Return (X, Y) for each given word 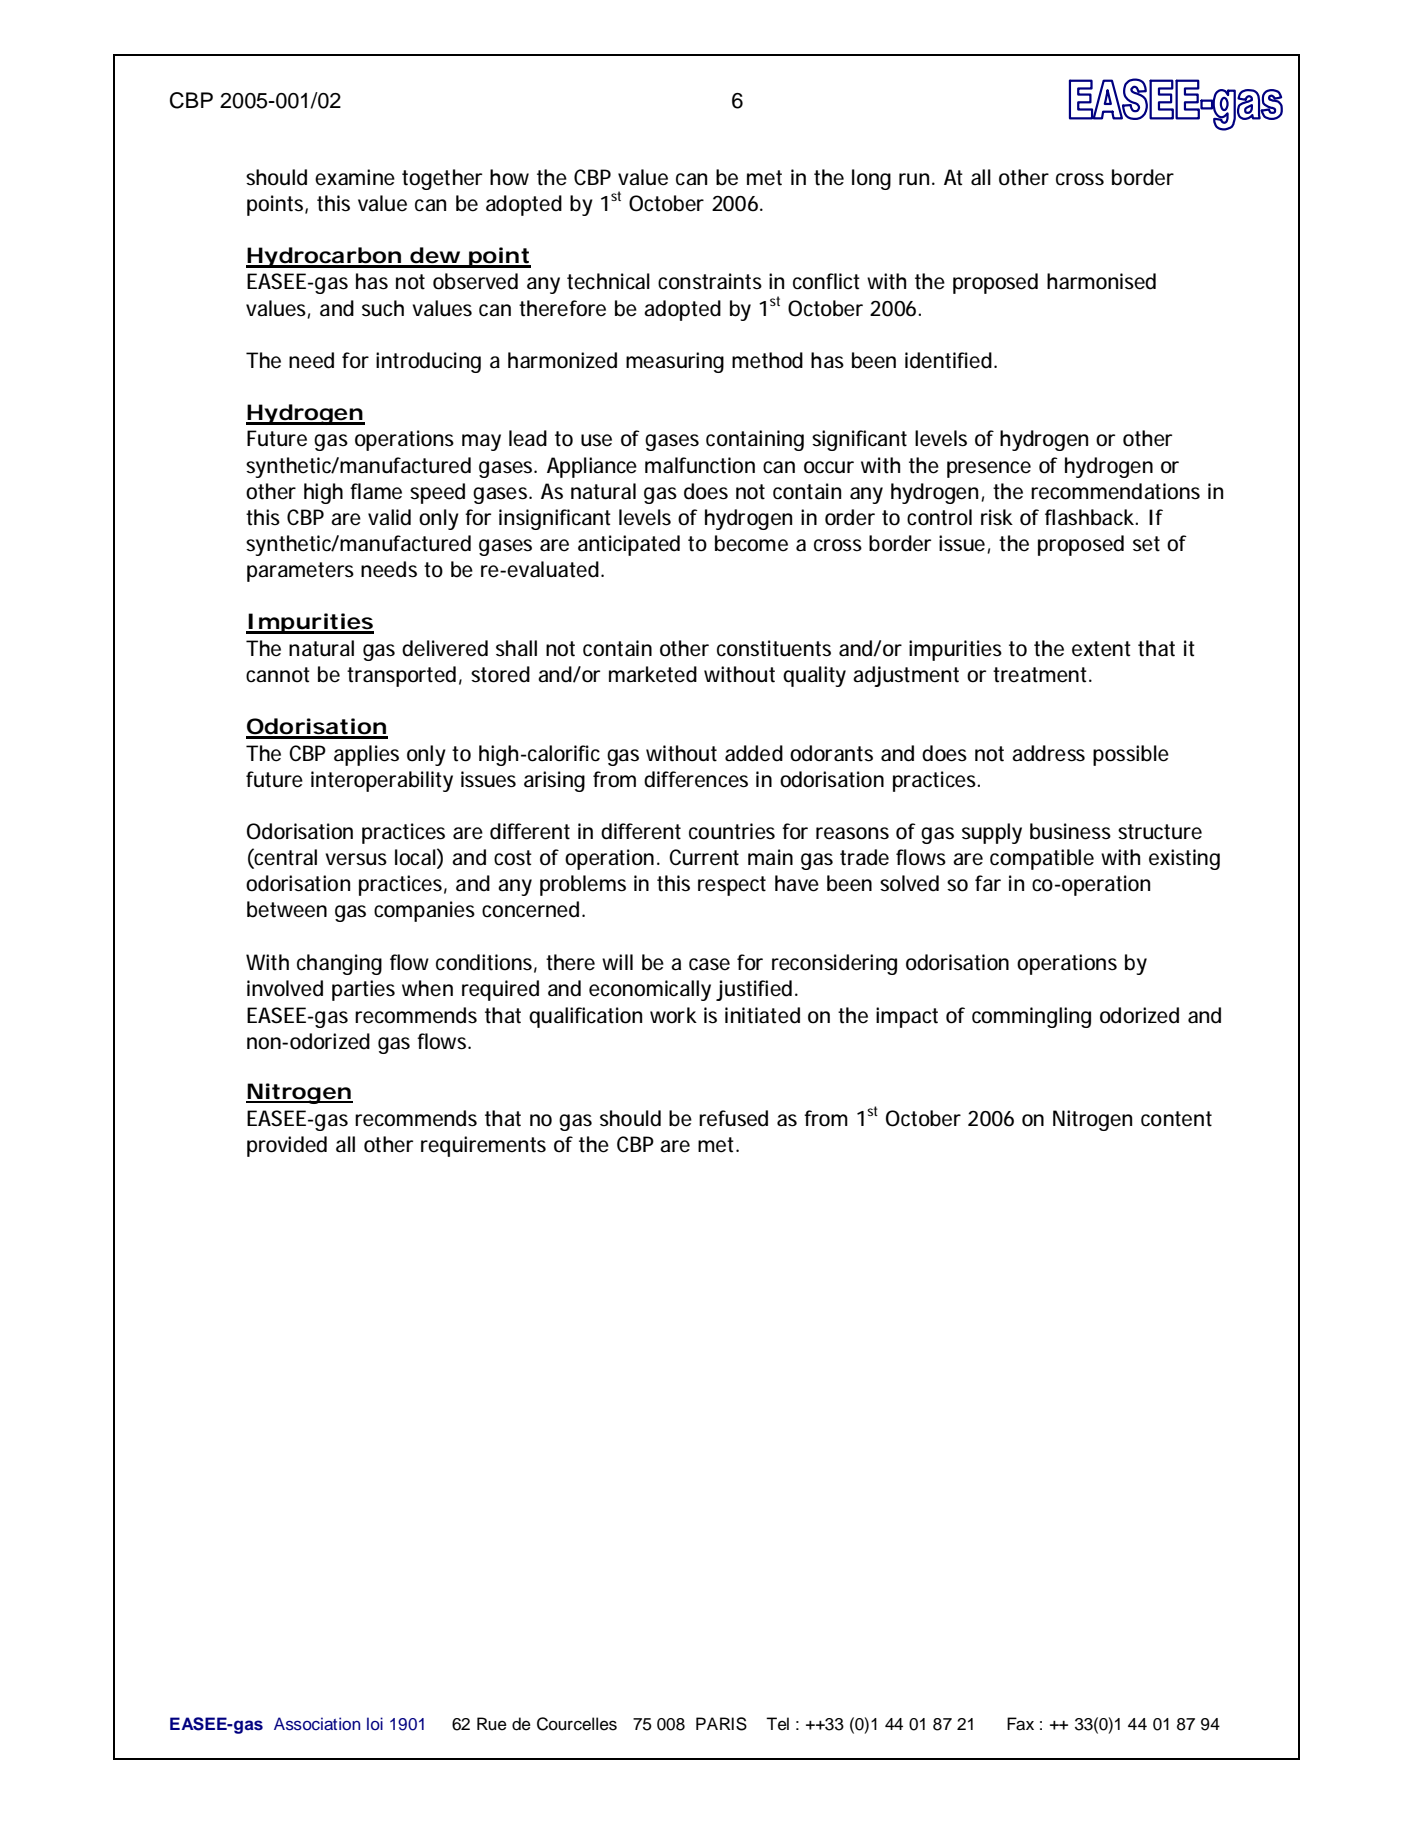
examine (355, 177)
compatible (1042, 859)
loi (375, 1723)
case (709, 964)
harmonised (1101, 281)
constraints (710, 281)
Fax (1020, 1724)
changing (339, 964)
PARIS (721, 1724)
